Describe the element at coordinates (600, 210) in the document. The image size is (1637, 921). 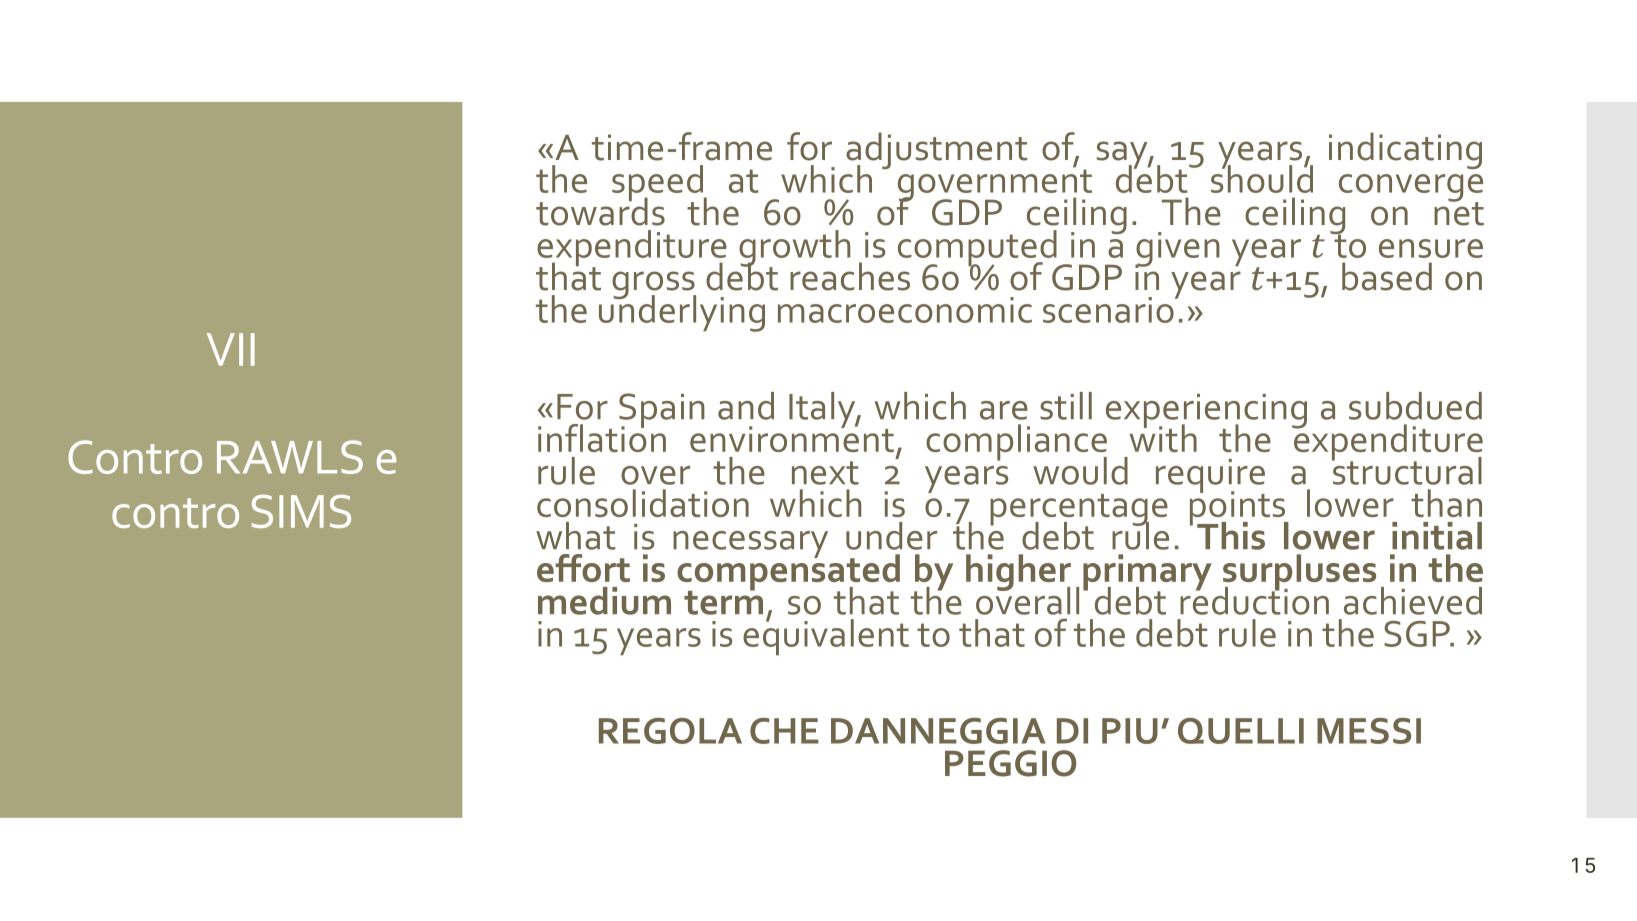
I see `towards` at that location.
